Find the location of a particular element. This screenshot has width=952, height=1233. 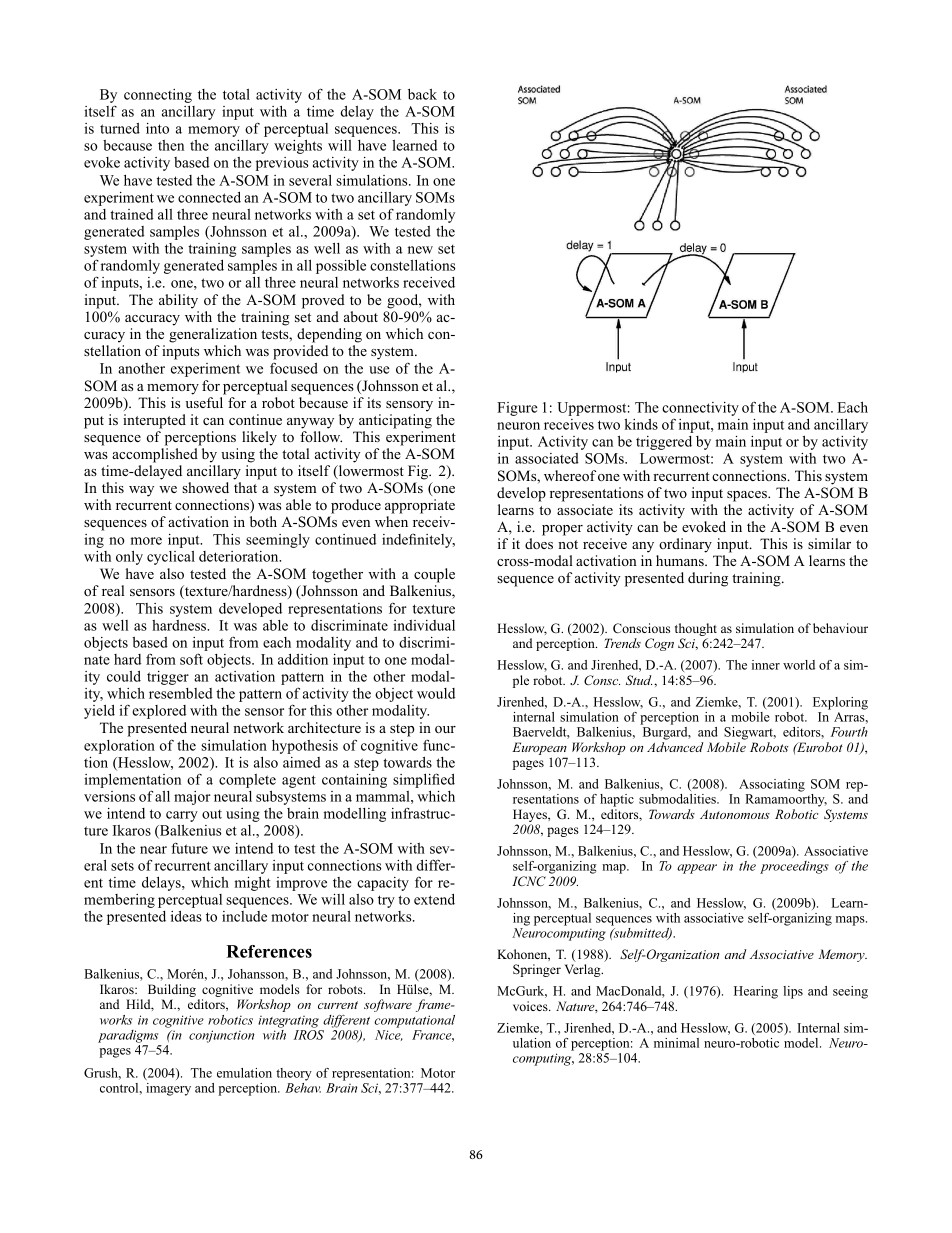

back is located at coordinates (422, 94).
